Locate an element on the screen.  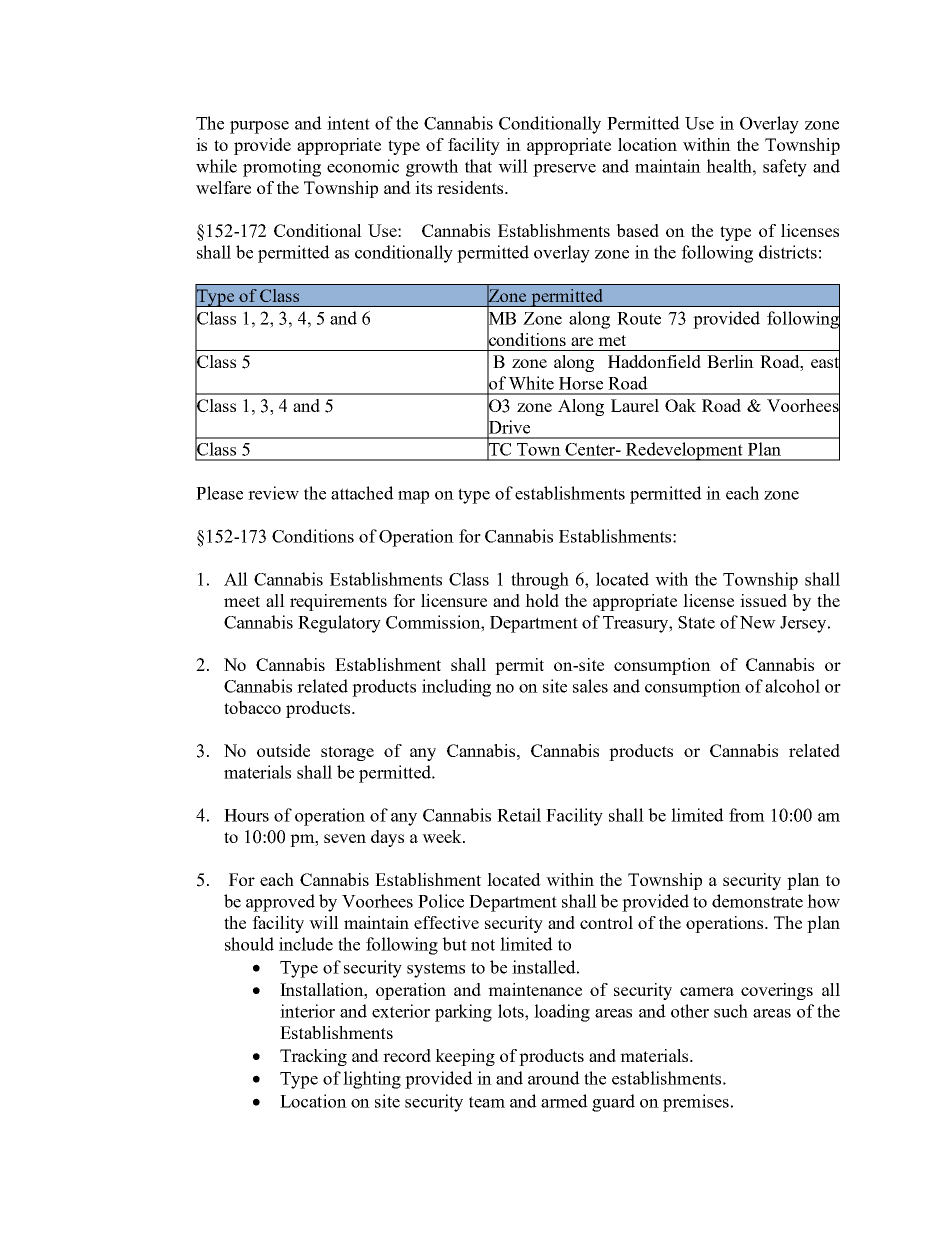
from is located at coordinates (747, 815).
